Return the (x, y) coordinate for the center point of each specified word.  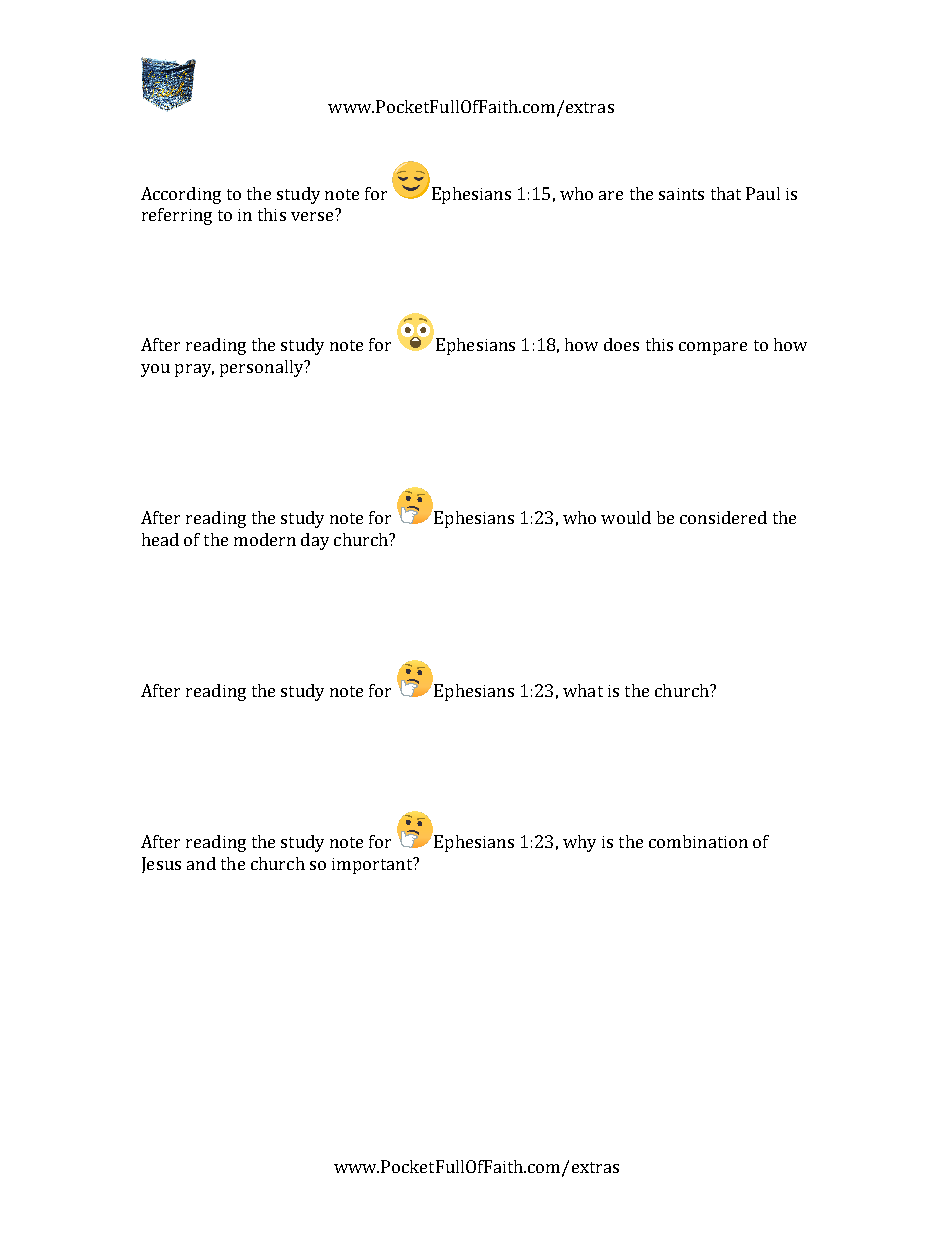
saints (681, 194)
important (373, 865)
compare (713, 348)
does (621, 344)
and (201, 863)
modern (265, 539)
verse (312, 216)
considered (723, 517)
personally (263, 368)
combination (698, 841)
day (315, 541)
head (160, 539)
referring (177, 216)
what (583, 690)
